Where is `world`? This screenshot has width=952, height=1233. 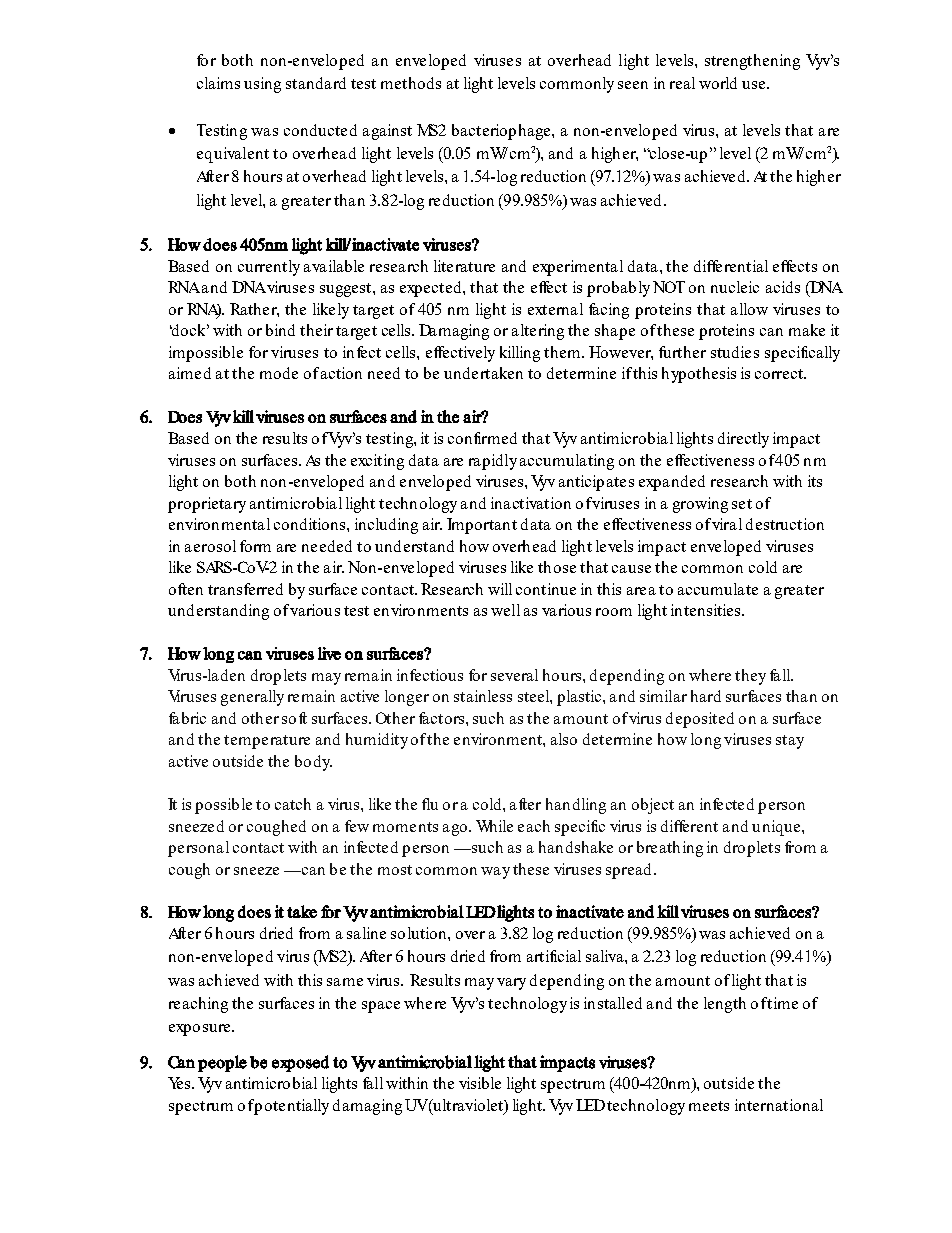
world is located at coordinates (718, 83).
